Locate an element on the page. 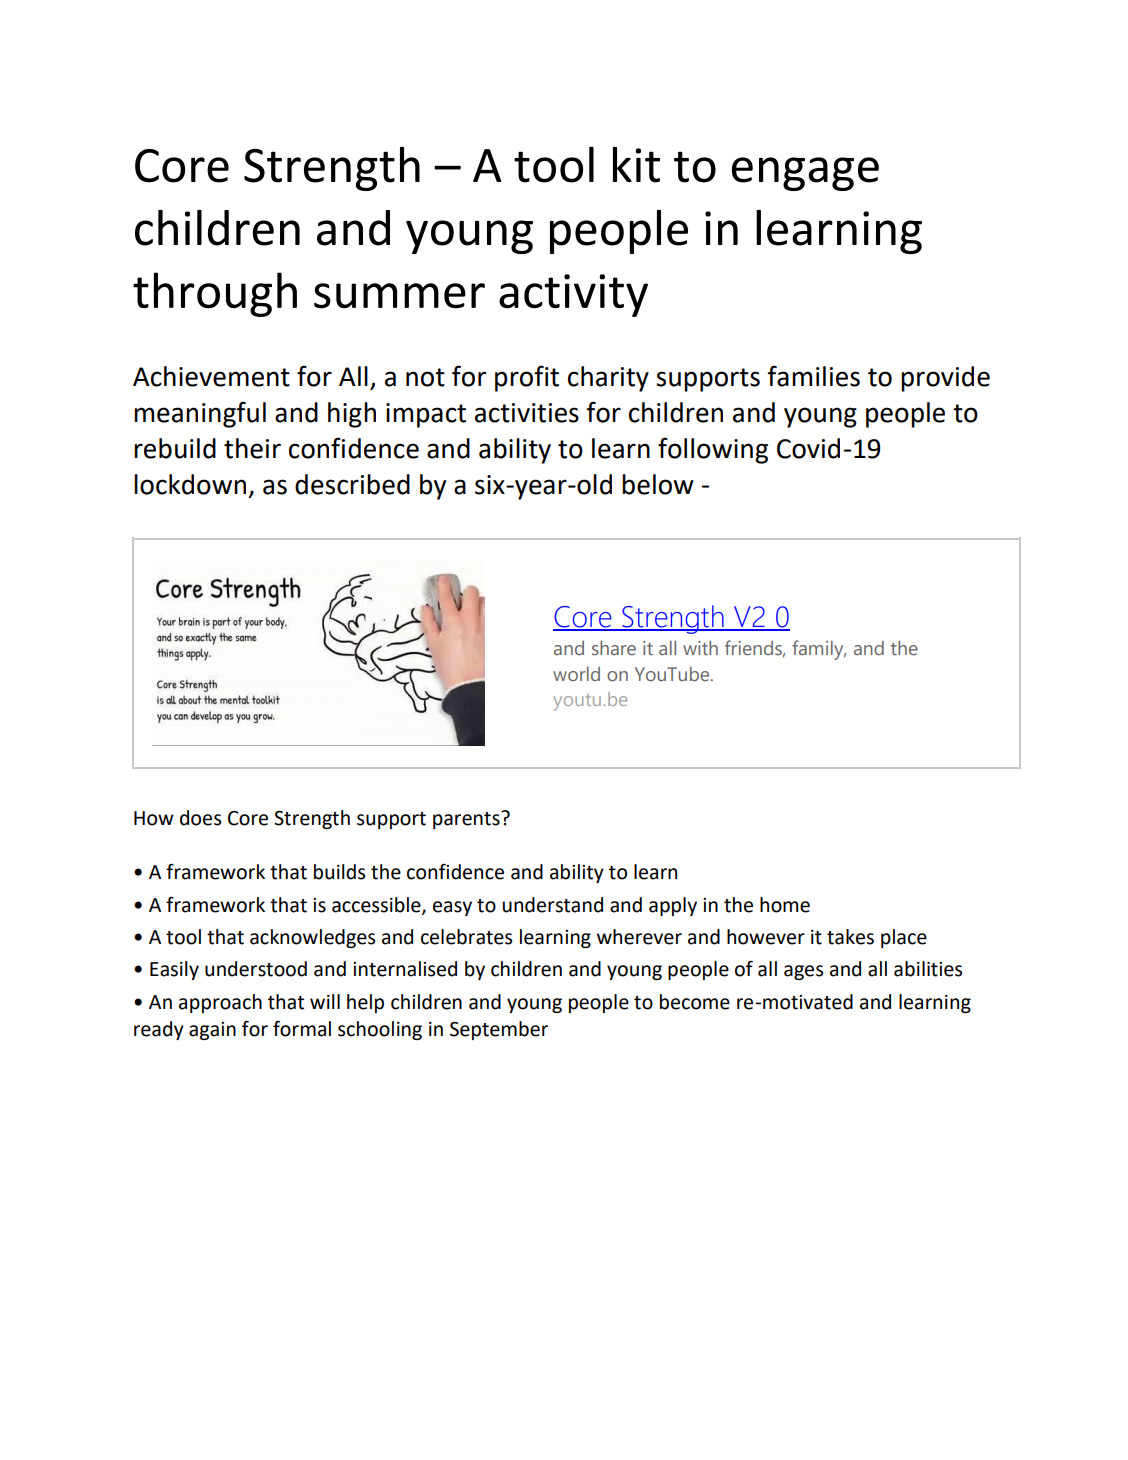 The image size is (1128, 1460). lockdown is located at coordinates (190, 484).
